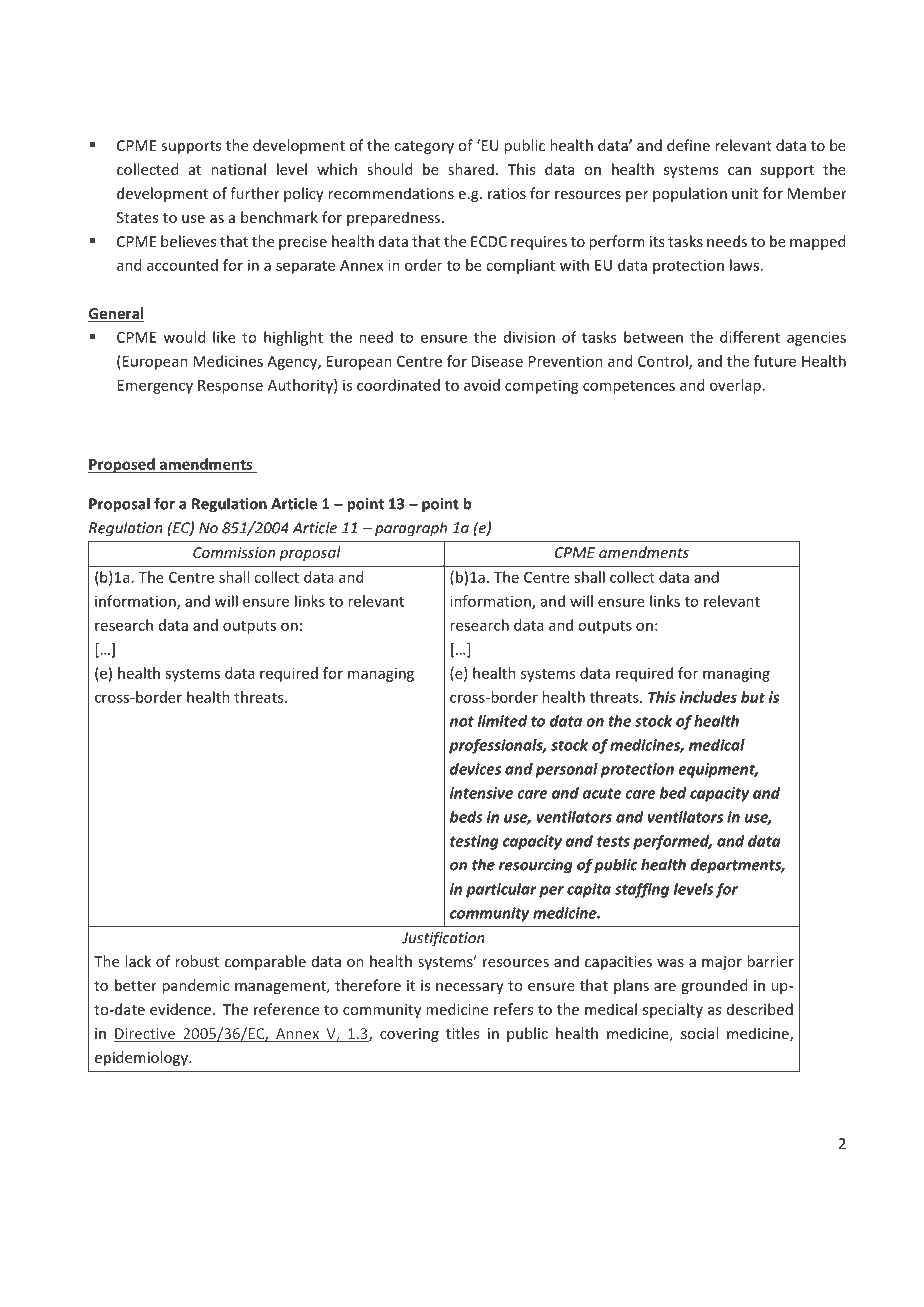 This document has height=1307, width=924. Describe the element at coordinates (699, 1033) in the document. I see `social` at that location.
